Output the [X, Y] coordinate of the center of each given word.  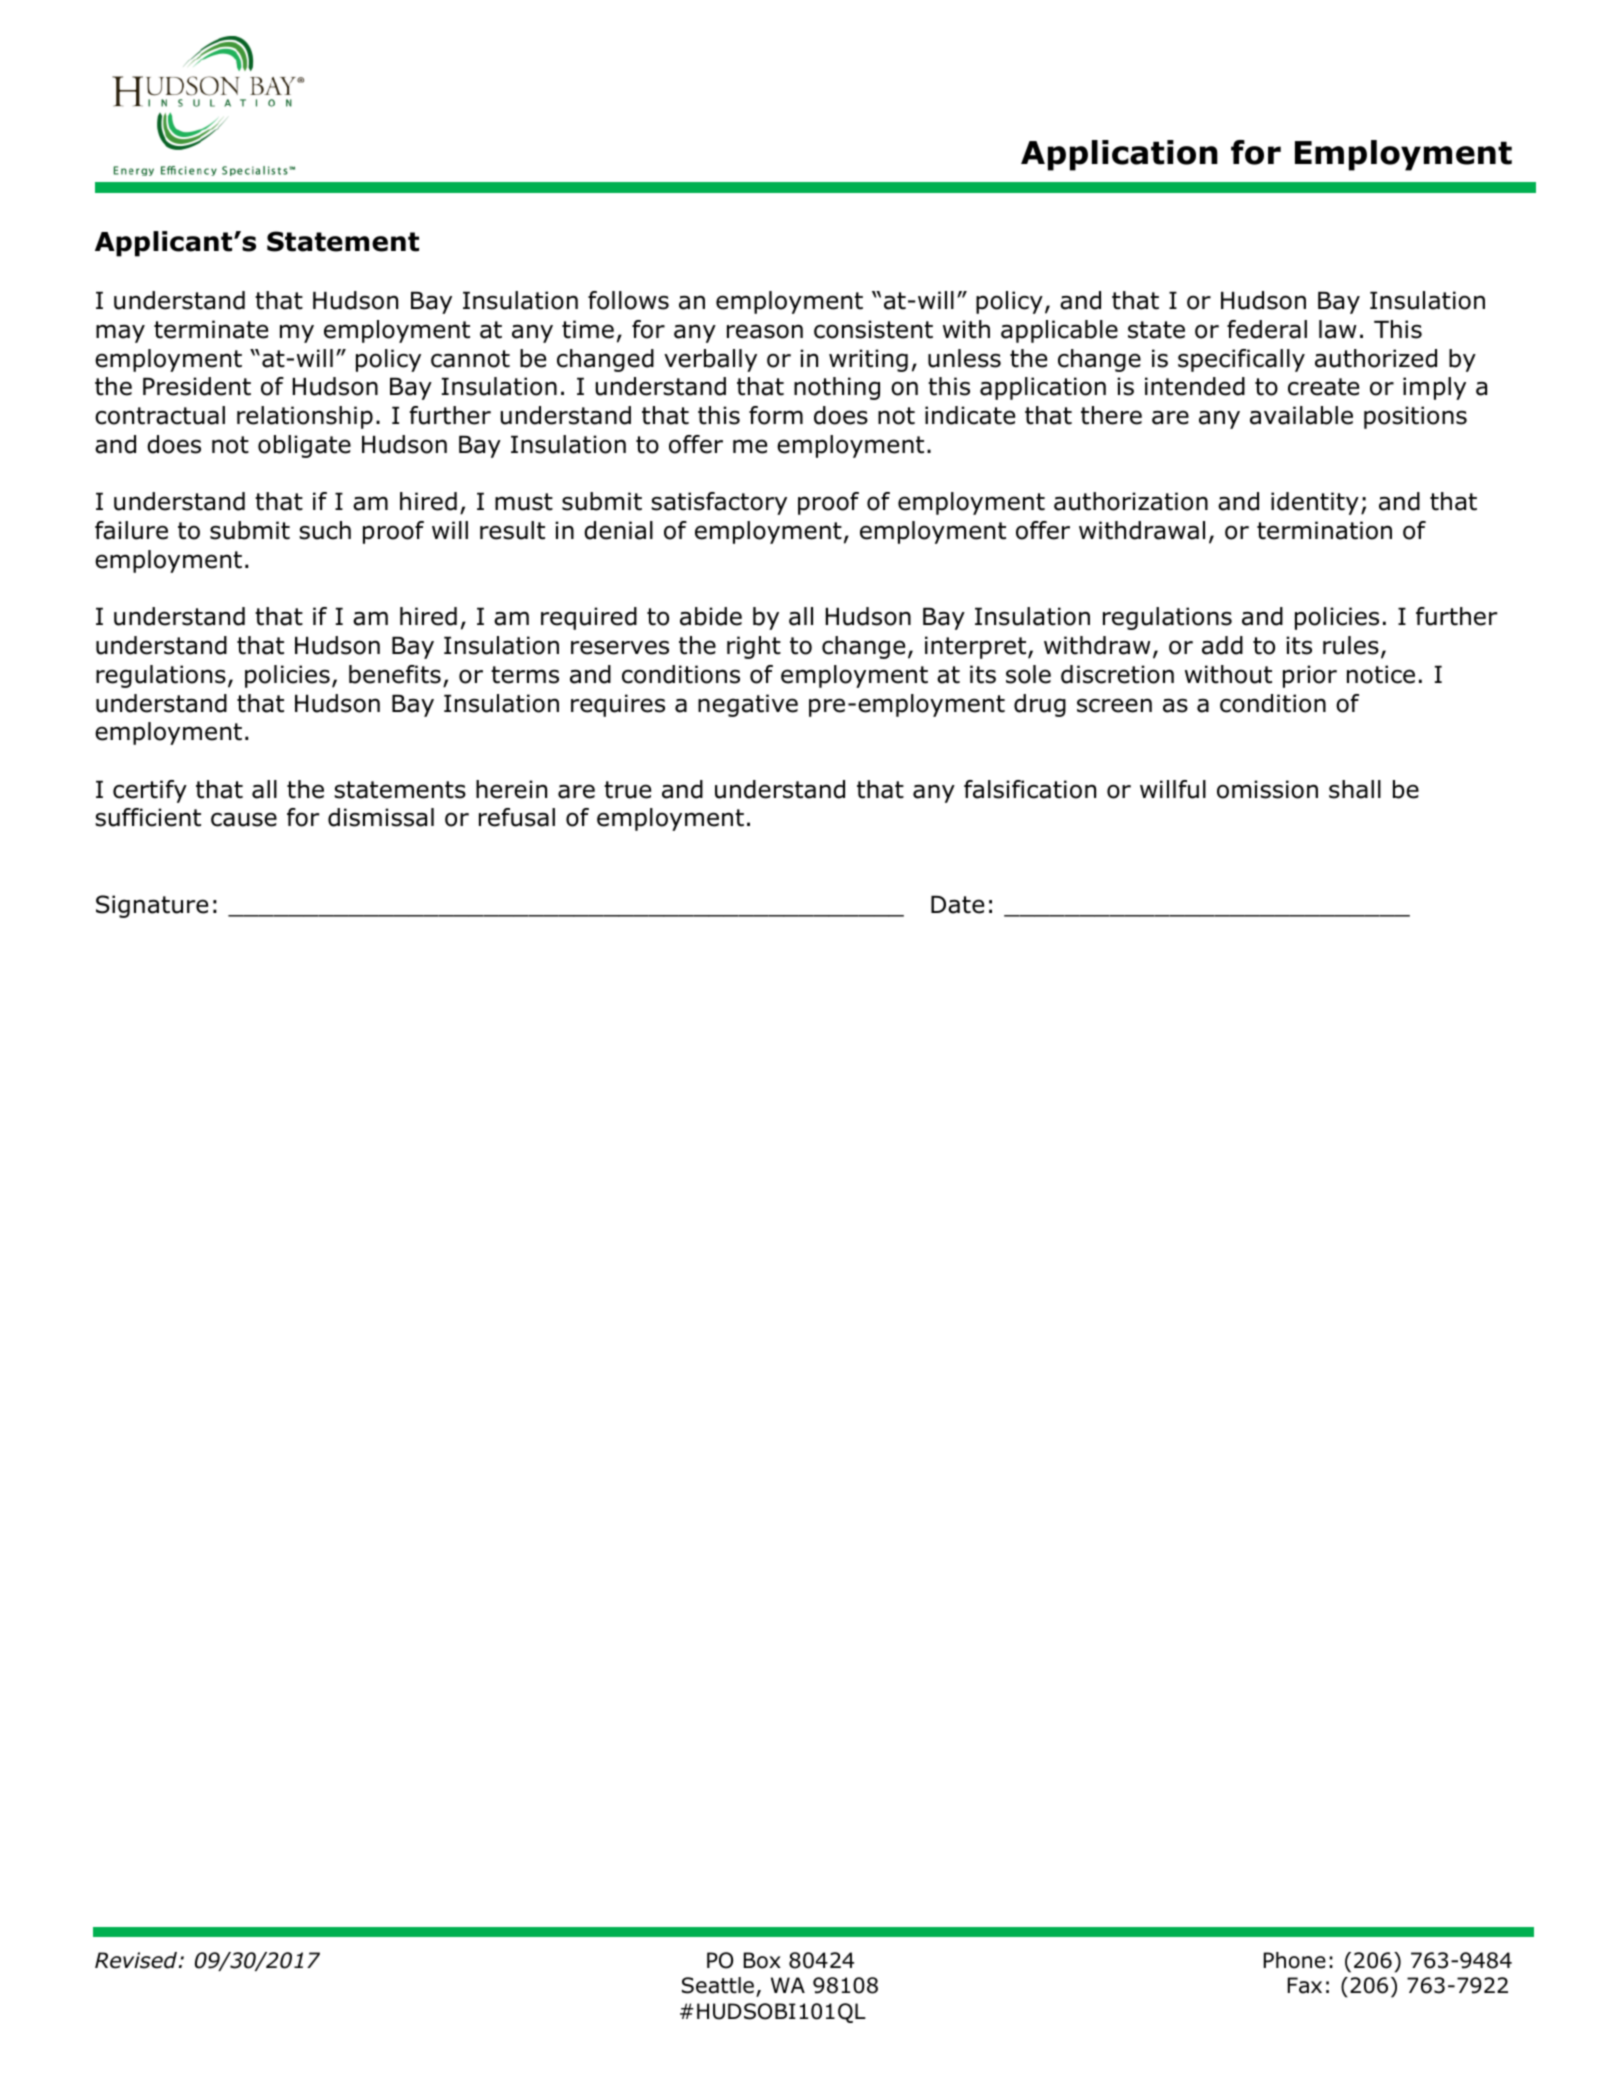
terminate [211, 329]
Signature [152, 906]
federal [1267, 329]
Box [762, 1960]
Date [957, 905]
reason [765, 331]
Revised [137, 1960]
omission [1267, 789]
